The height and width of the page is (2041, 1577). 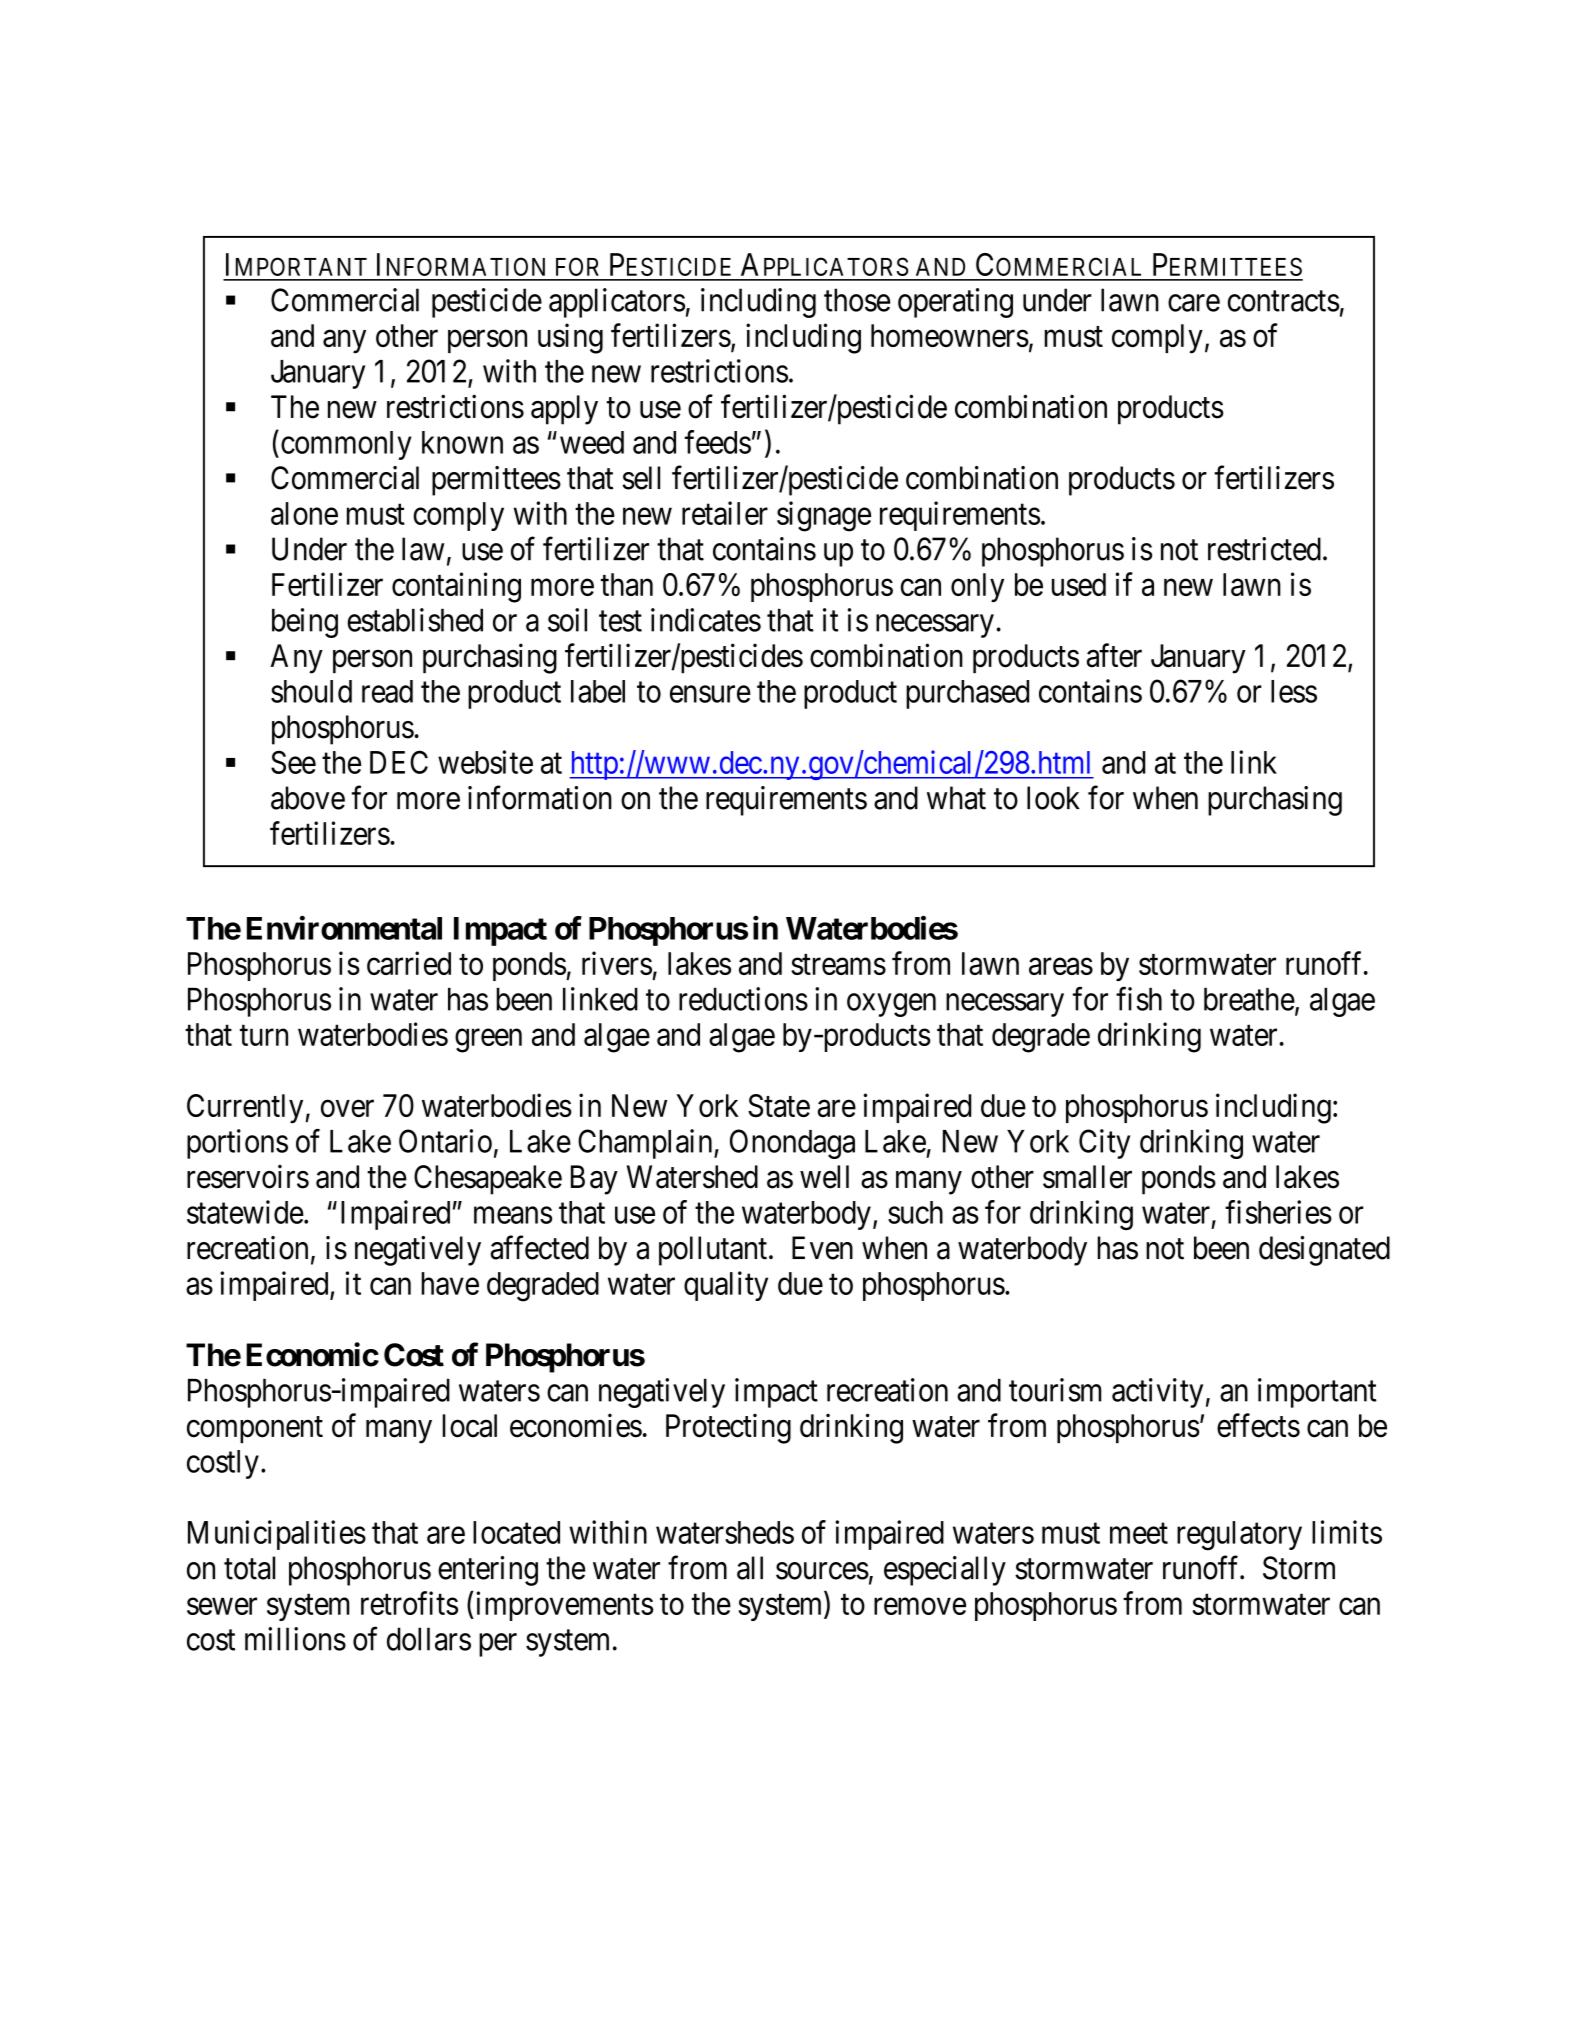 What do you see at coordinates (838, 964) in the page?
I see `streams` at bounding box center [838, 964].
